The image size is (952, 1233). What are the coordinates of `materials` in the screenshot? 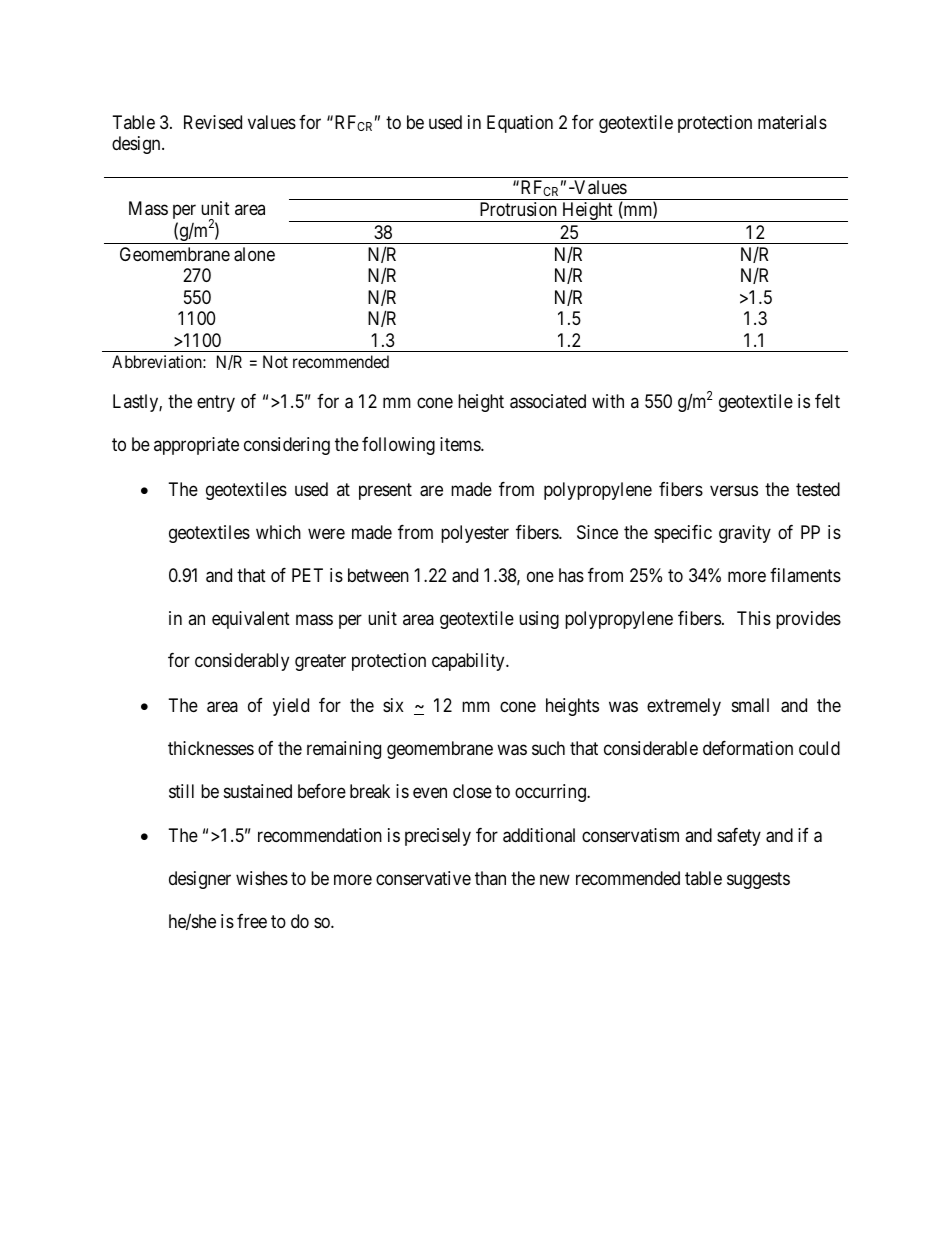 It's located at (792, 122).
